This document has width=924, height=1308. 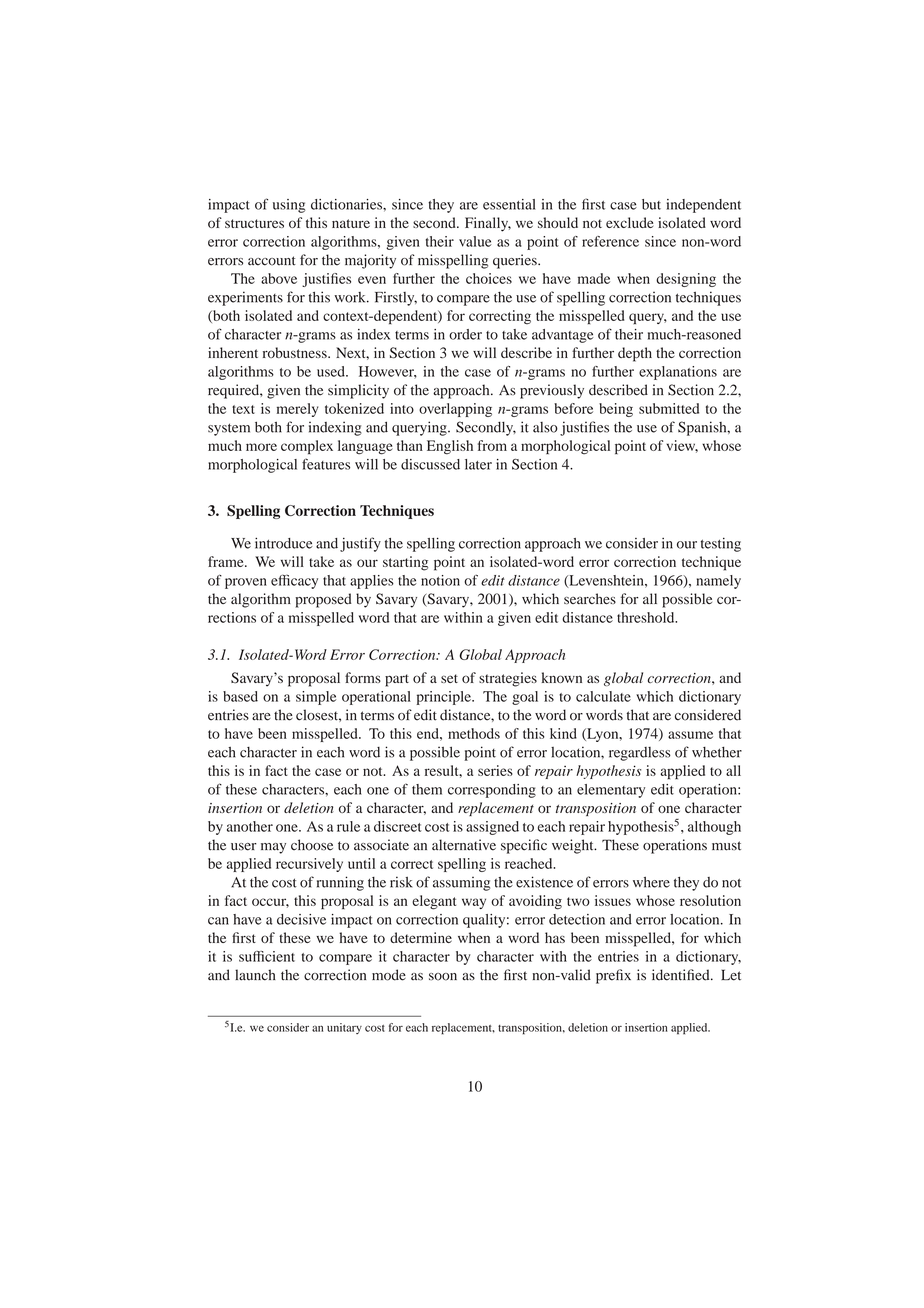 What do you see at coordinates (254, 223) in the document?
I see `structures` at bounding box center [254, 223].
